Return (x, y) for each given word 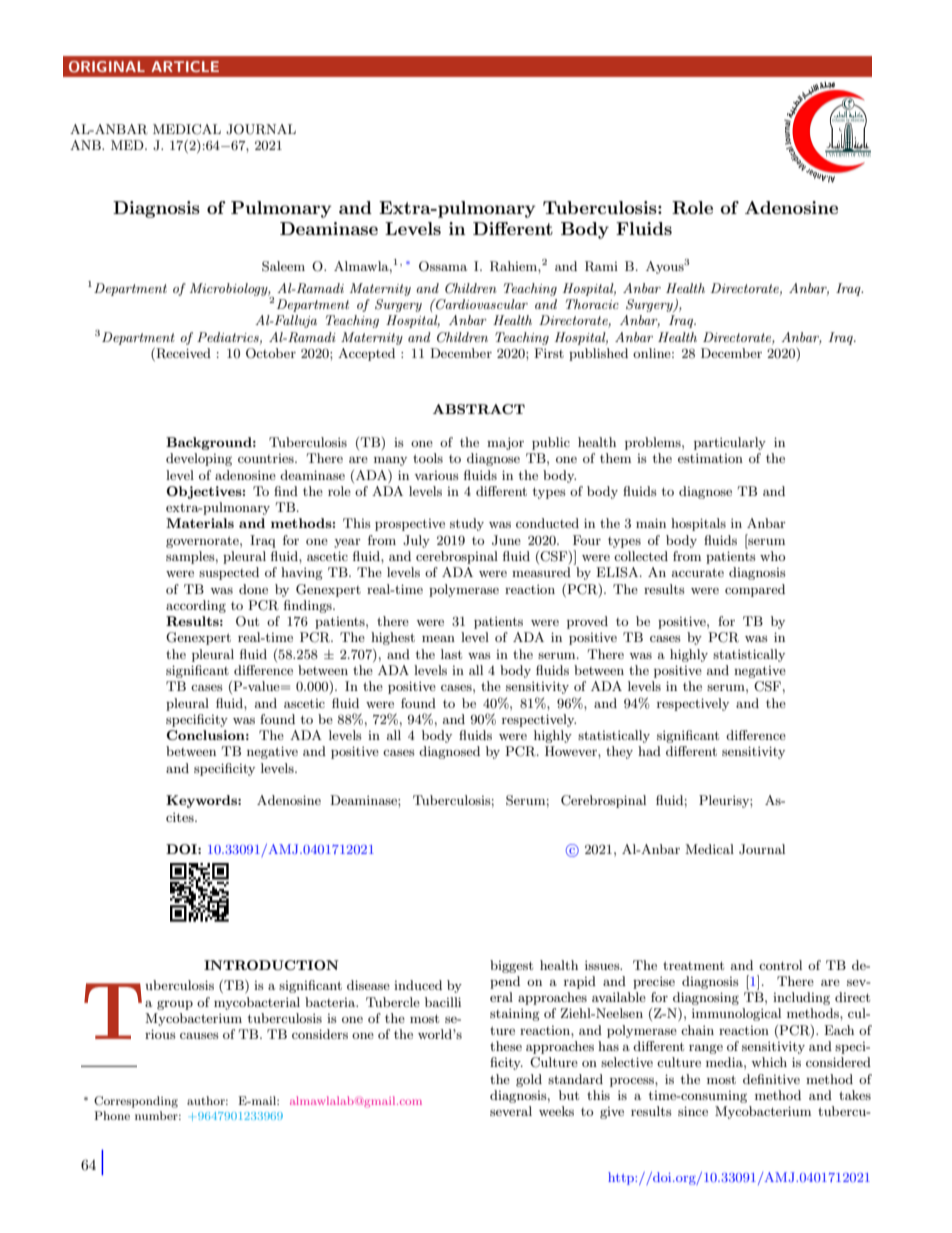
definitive (771, 1079)
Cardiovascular (481, 304)
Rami (601, 266)
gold (529, 1080)
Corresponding (136, 1102)
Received (182, 354)
